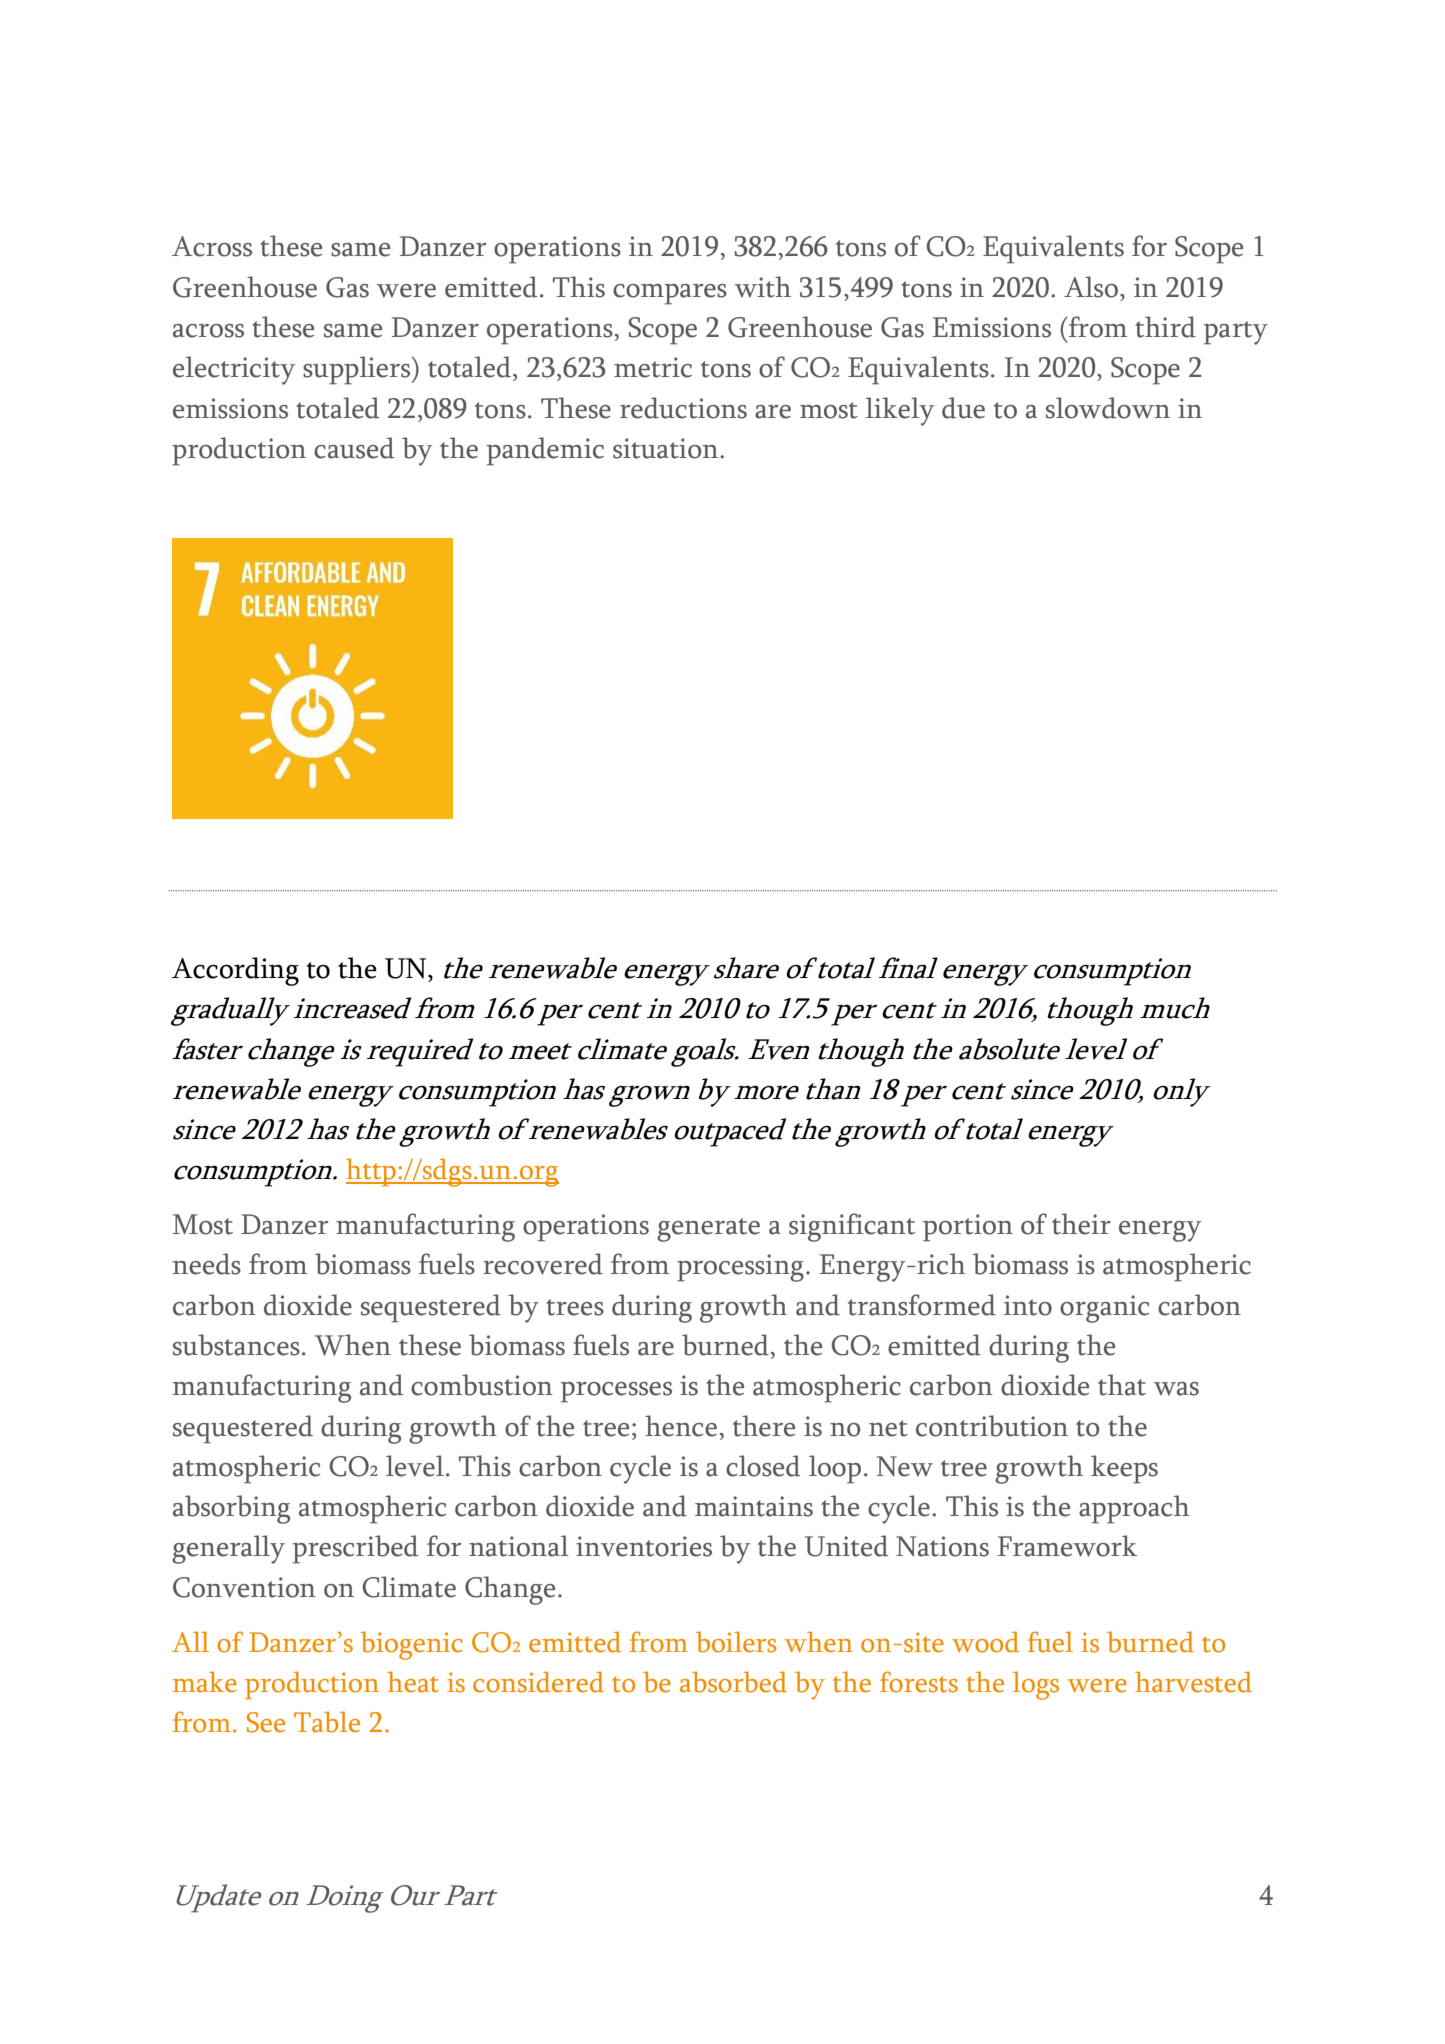  What do you see at coordinates (207, 1264) in the screenshot?
I see `needs` at bounding box center [207, 1264].
